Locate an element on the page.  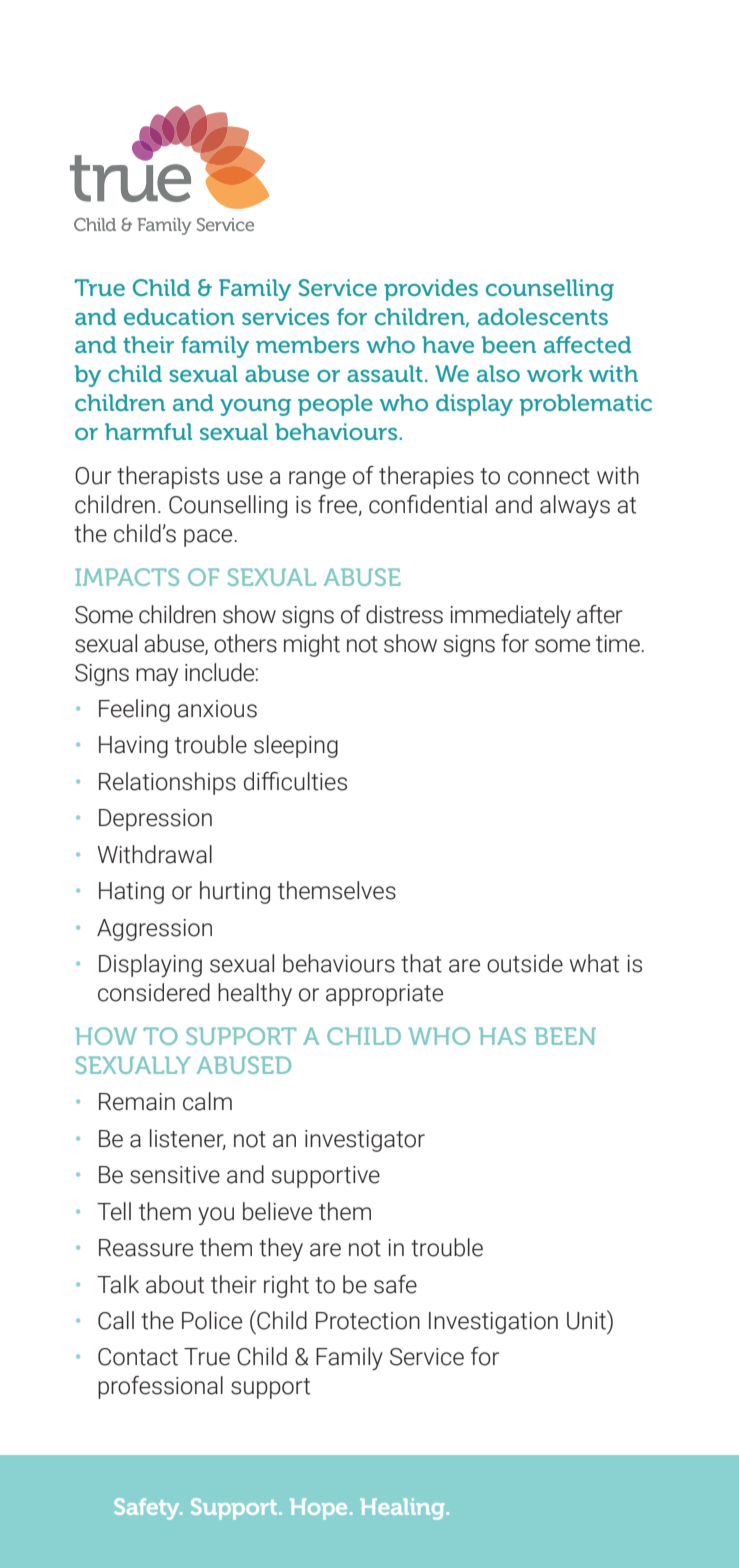
professional is located at coordinates (160, 1387).
